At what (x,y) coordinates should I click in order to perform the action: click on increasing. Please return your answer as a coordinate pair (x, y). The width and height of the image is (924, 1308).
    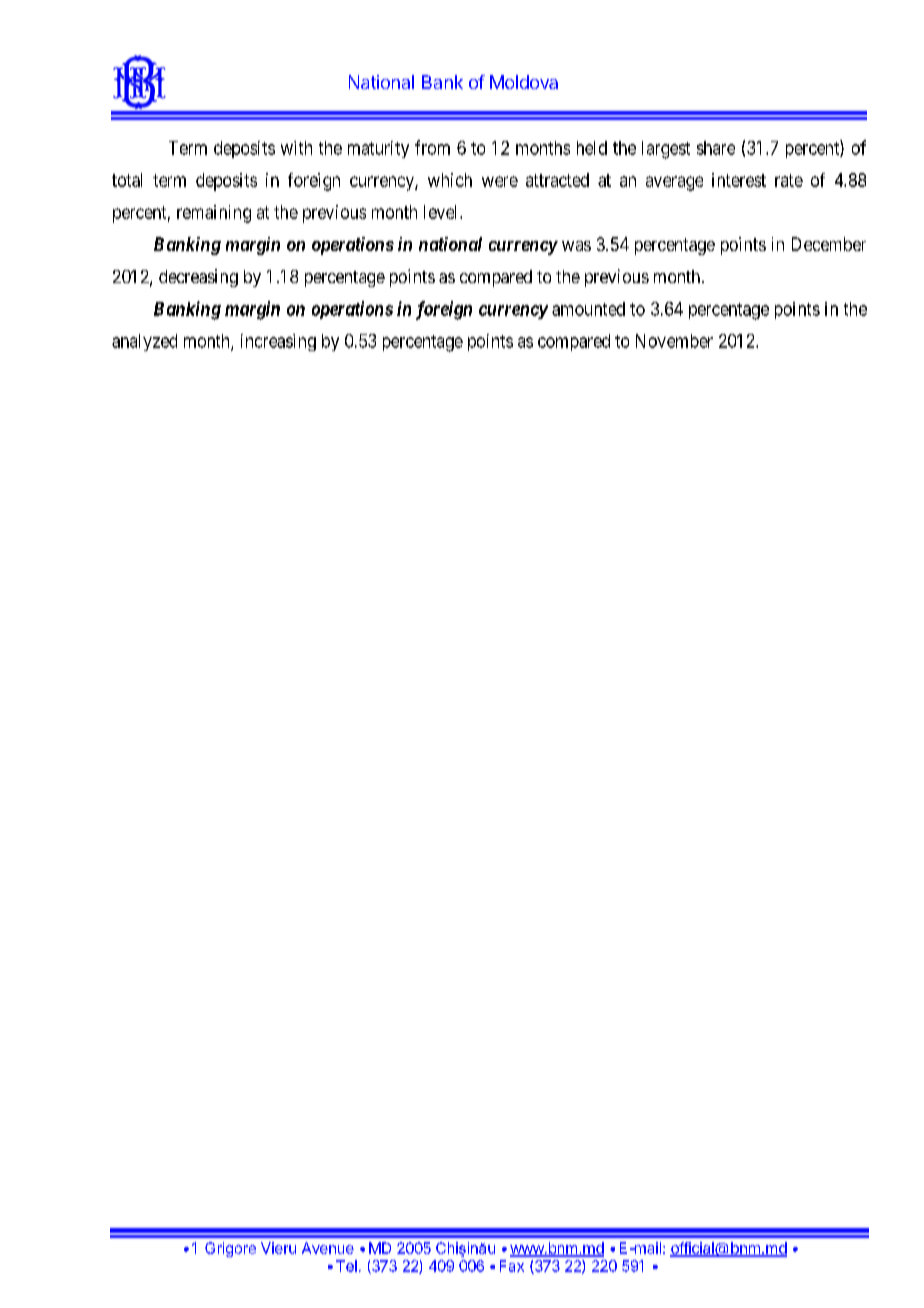
    Looking at the image, I should click on (278, 342).
